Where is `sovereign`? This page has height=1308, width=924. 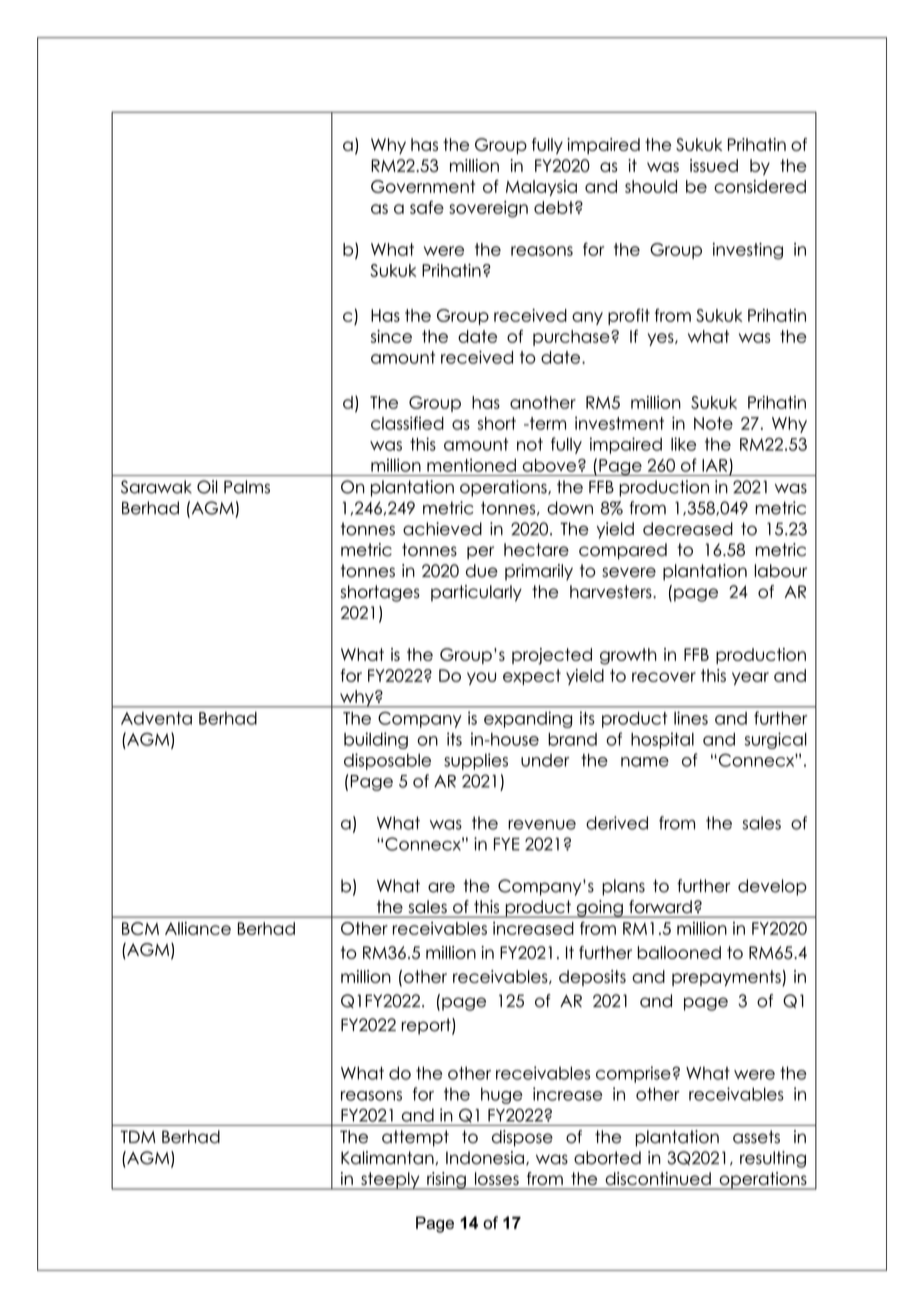 sovereign is located at coordinates (488, 209).
